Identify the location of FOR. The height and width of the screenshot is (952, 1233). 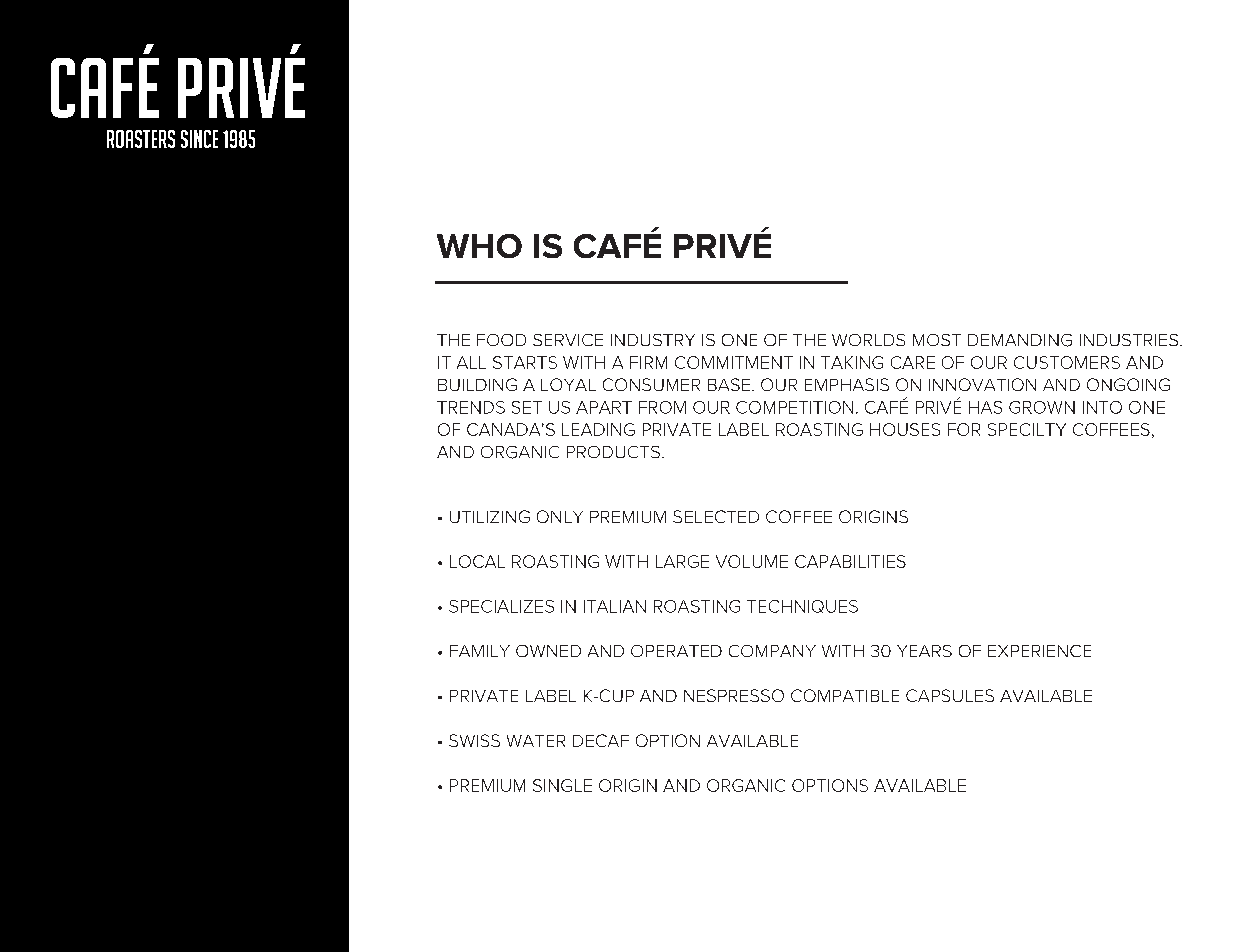
(964, 429).
